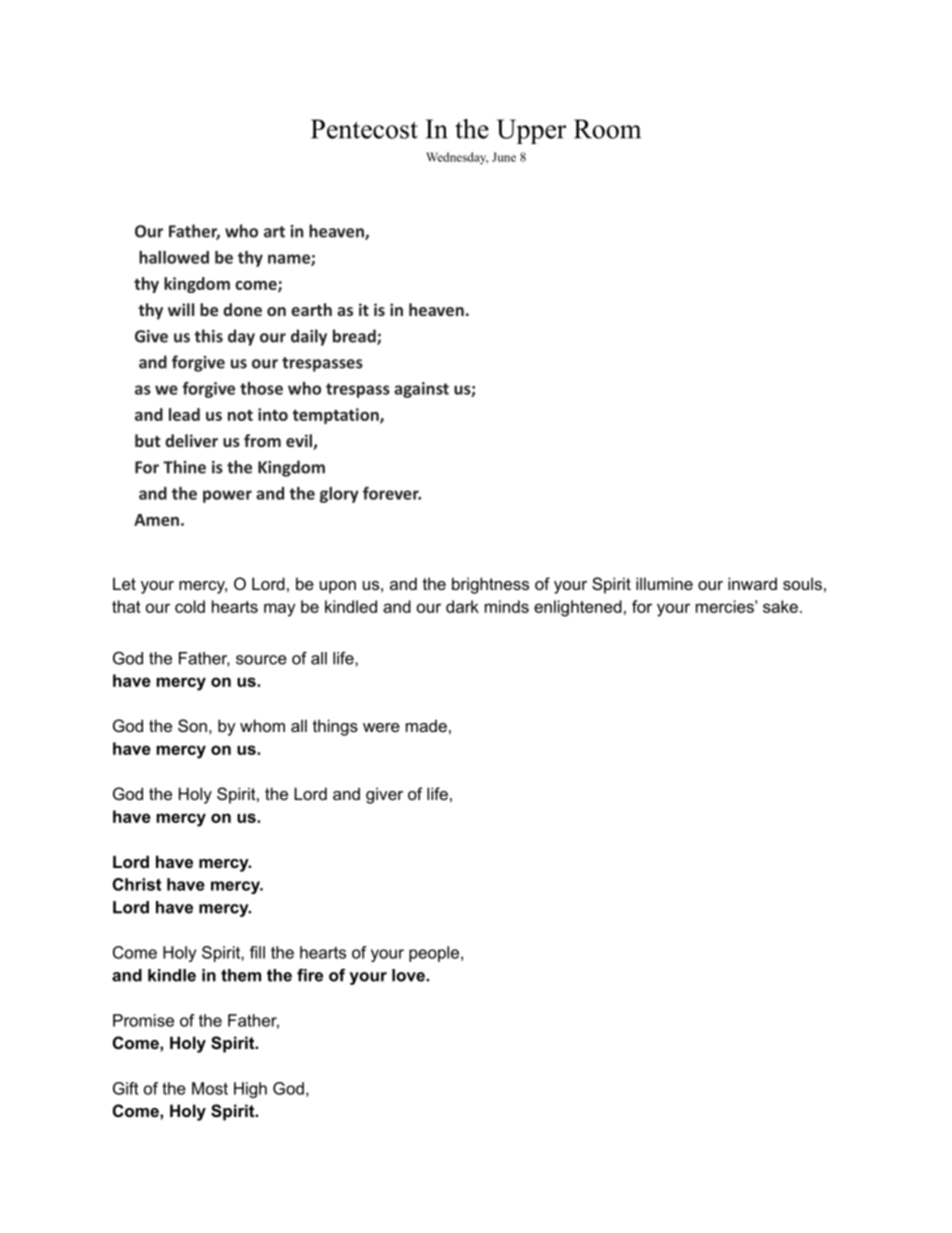 Image resolution: width=952 pixels, height=1233 pixels. What do you see at coordinates (752, 583) in the image?
I see `inward` at bounding box center [752, 583].
